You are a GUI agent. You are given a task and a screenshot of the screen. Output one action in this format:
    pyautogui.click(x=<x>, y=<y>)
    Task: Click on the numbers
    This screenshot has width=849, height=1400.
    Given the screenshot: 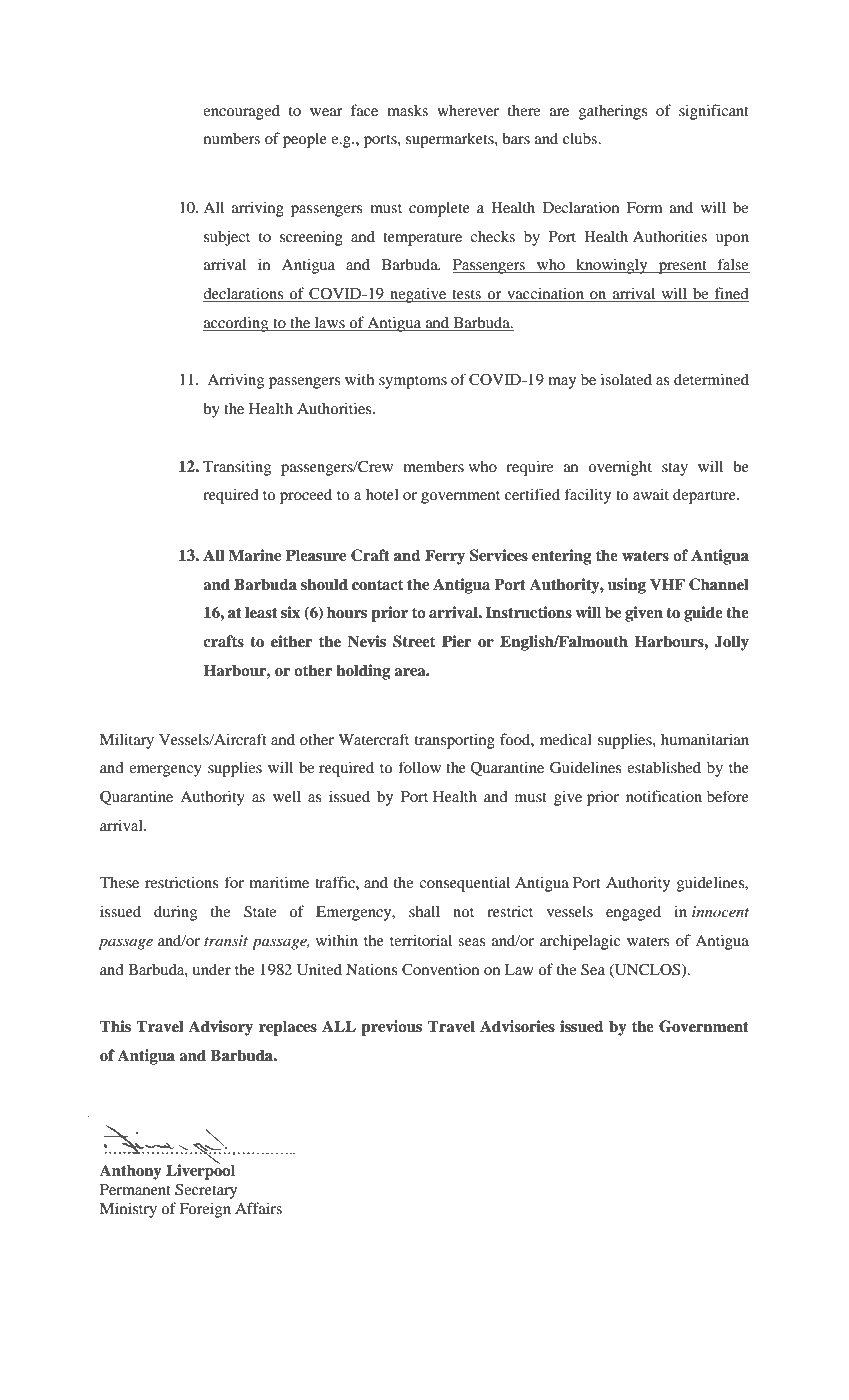 What is the action you would take?
    pyautogui.click(x=232, y=138)
